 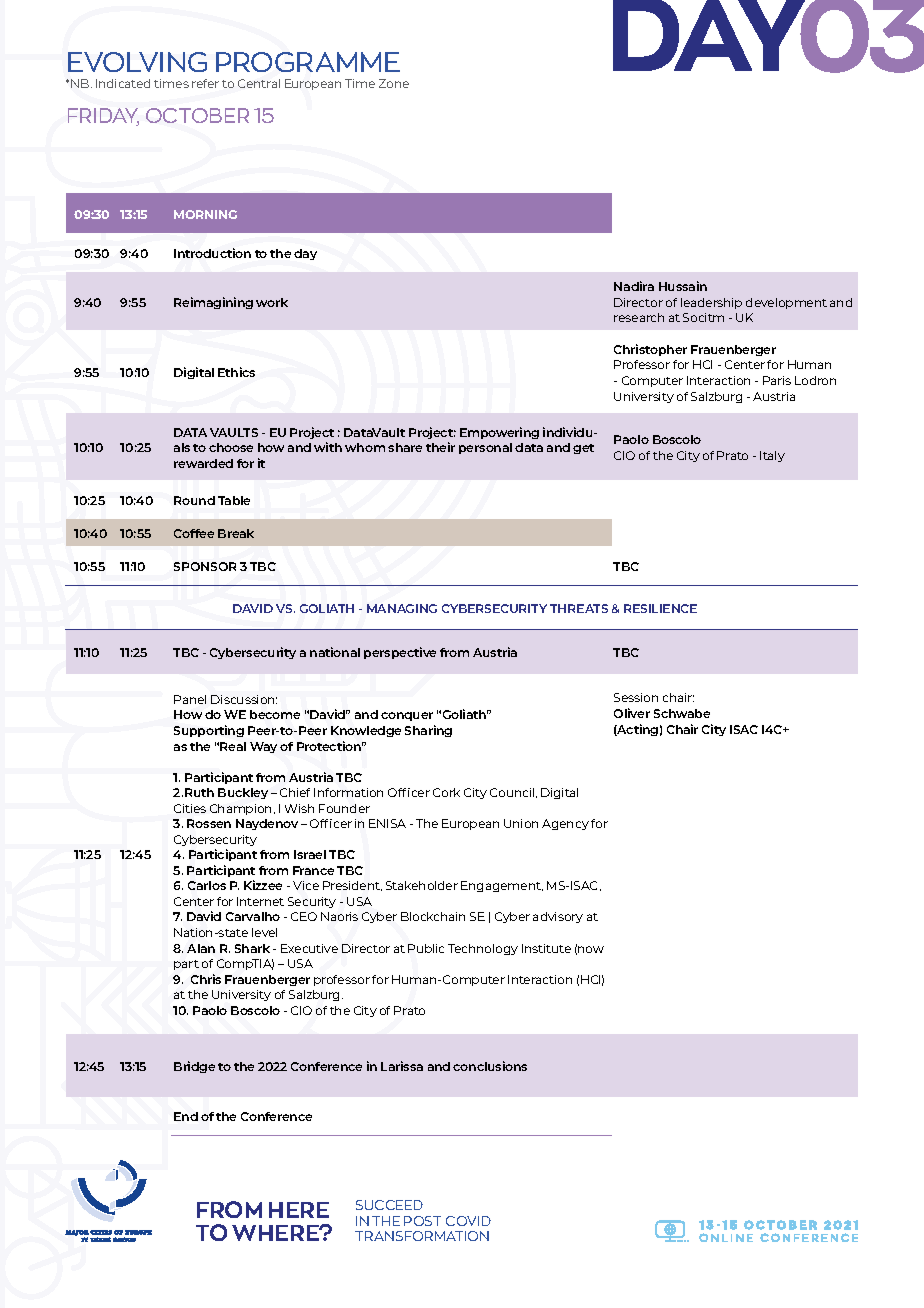 I want to click on Italy, so click(x=772, y=456).
